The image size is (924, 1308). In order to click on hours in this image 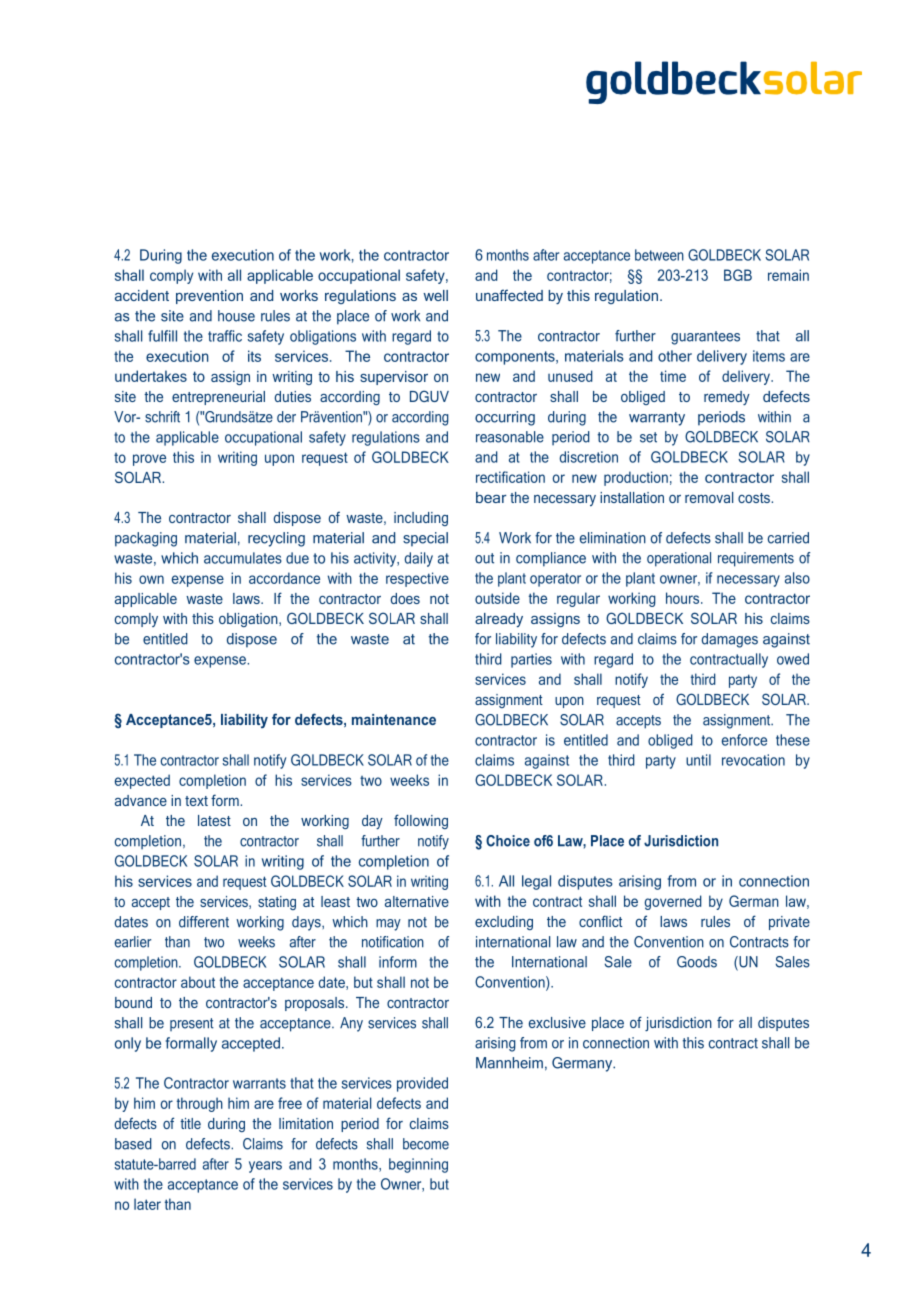, I will do `click(684, 598)`.
